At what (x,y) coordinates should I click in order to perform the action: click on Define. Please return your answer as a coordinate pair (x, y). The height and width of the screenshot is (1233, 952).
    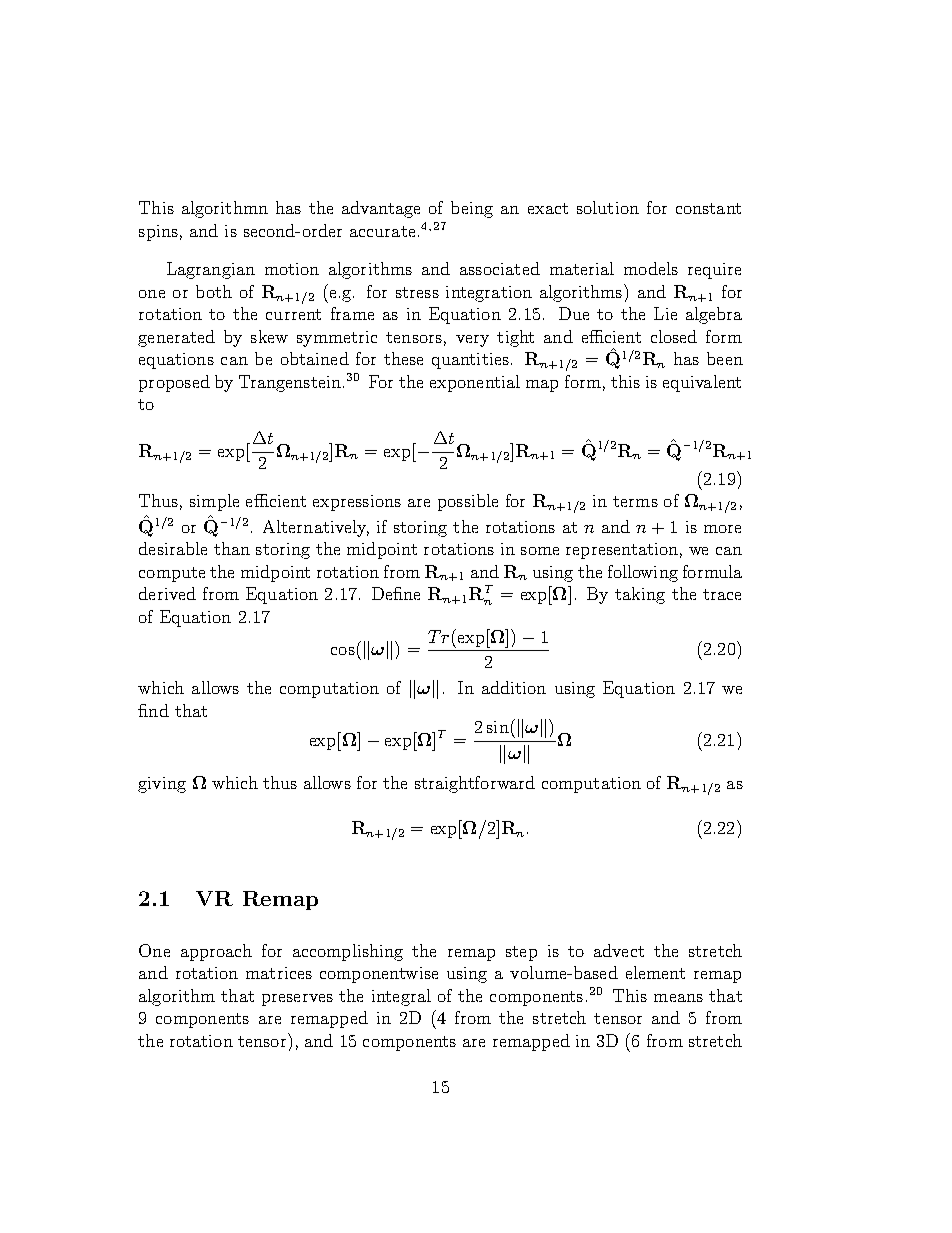
    Looking at the image, I should click on (396, 593).
